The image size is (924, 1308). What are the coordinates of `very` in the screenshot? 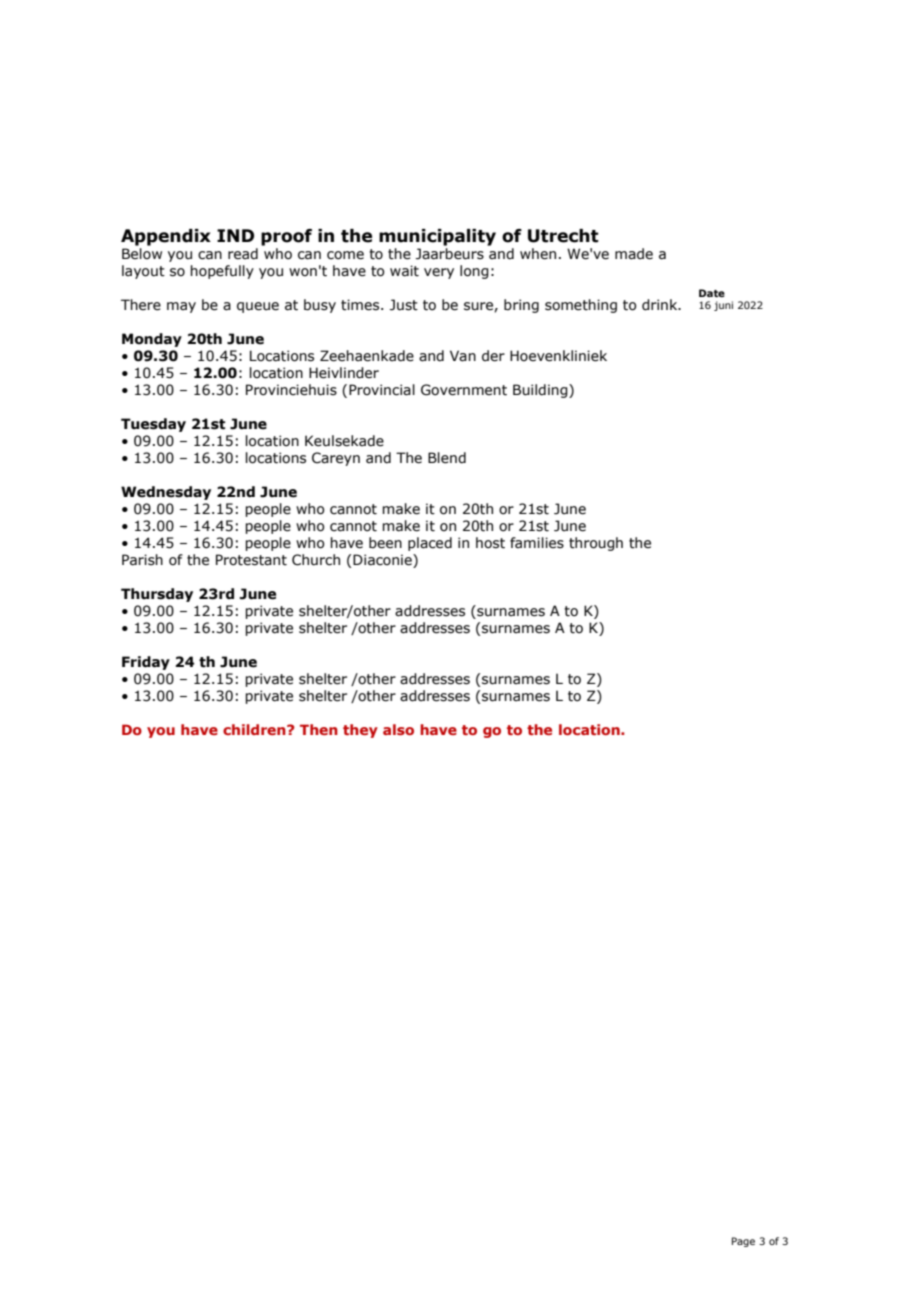 It's located at (439, 273).
